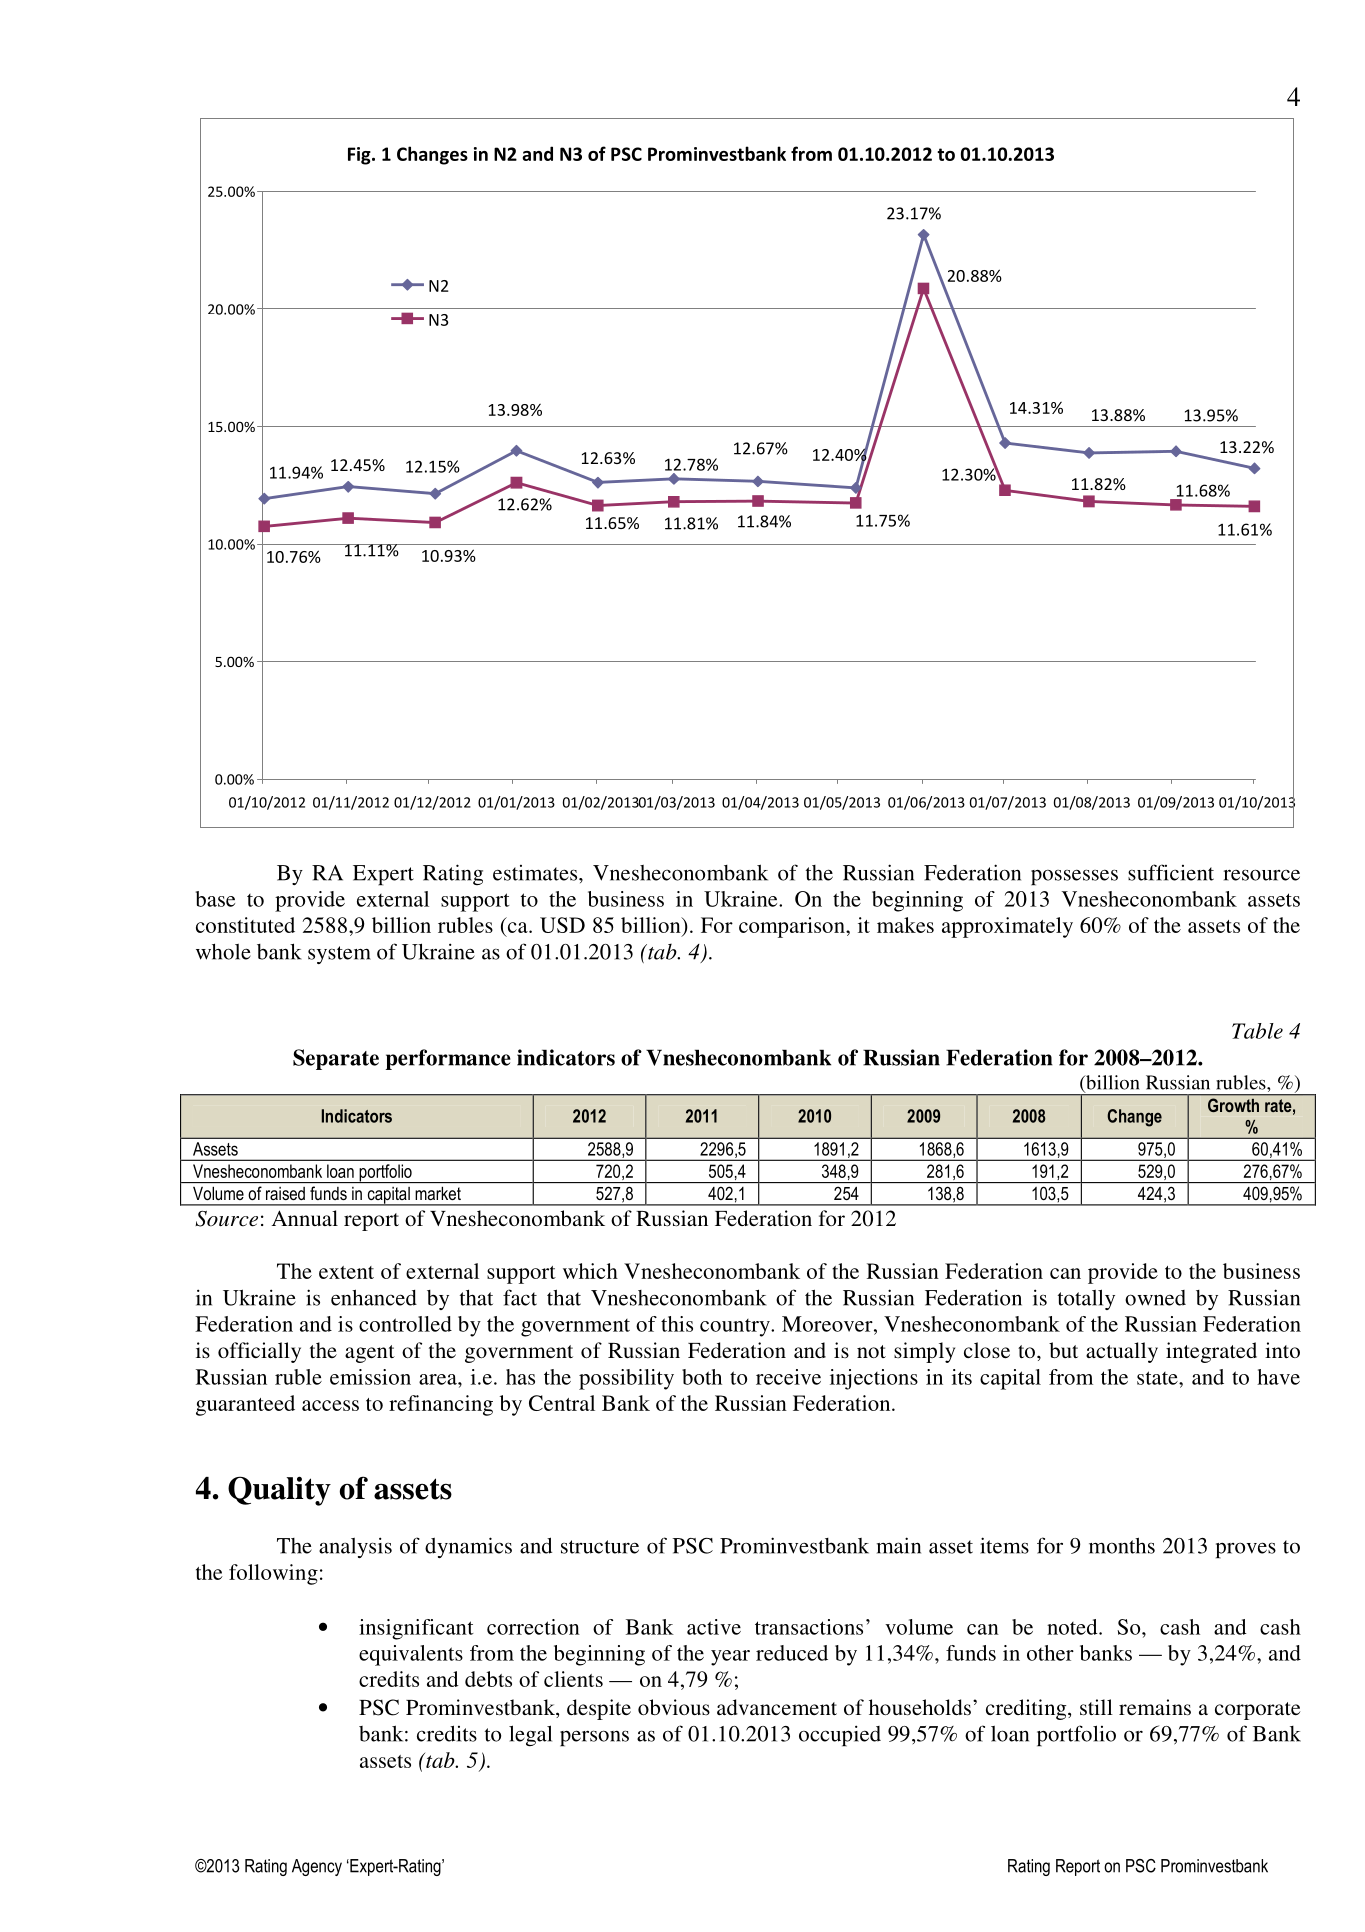  What do you see at coordinates (536, 873) in the image?
I see `estimates` at bounding box center [536, 873].
